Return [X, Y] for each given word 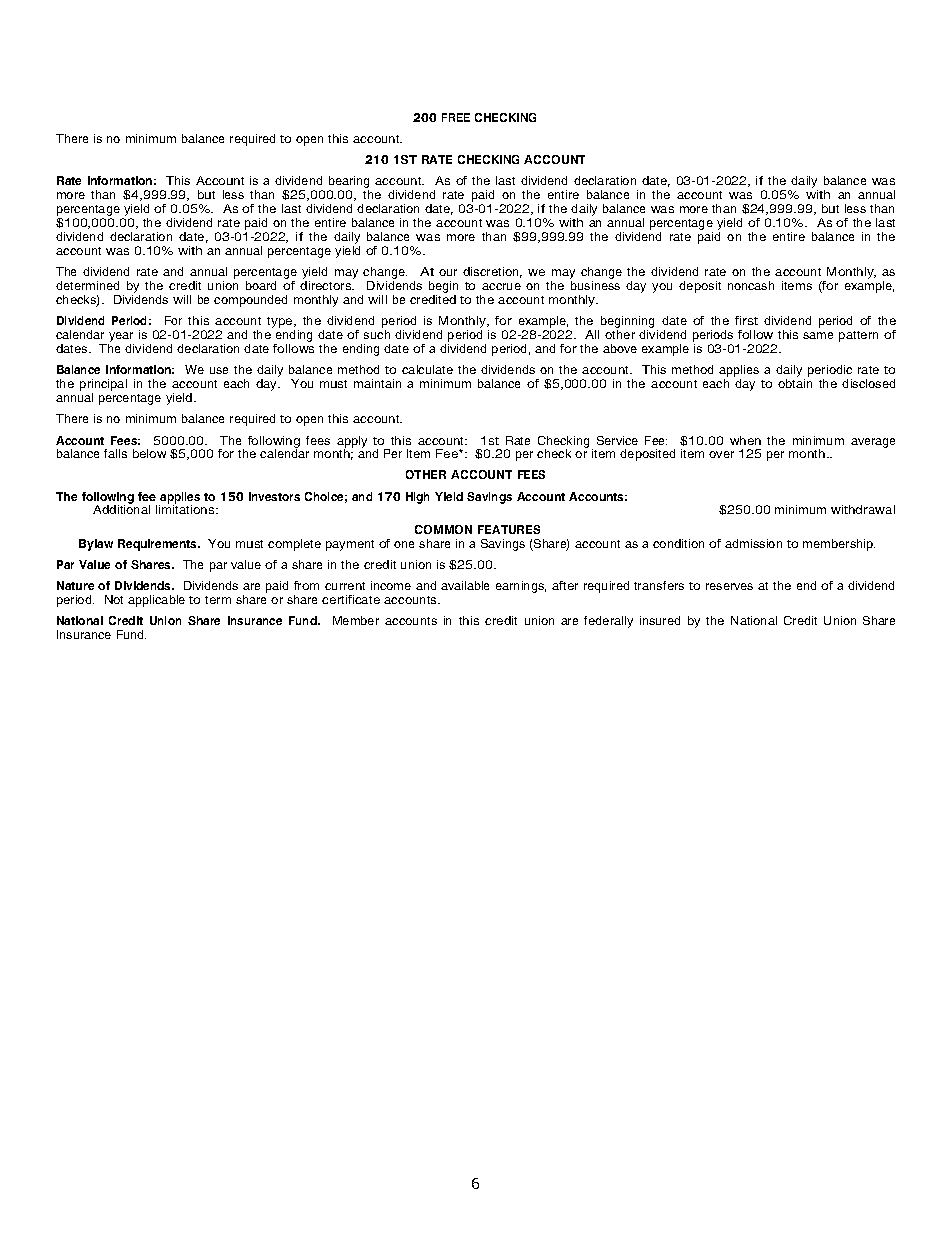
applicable [156, 601]
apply [352, 443]
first [746, 320]
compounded [250, 301]
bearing [349, 183]
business [595, 285]
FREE [456, 117]
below [149, 453]
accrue [501, 286]
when [745, 440]
